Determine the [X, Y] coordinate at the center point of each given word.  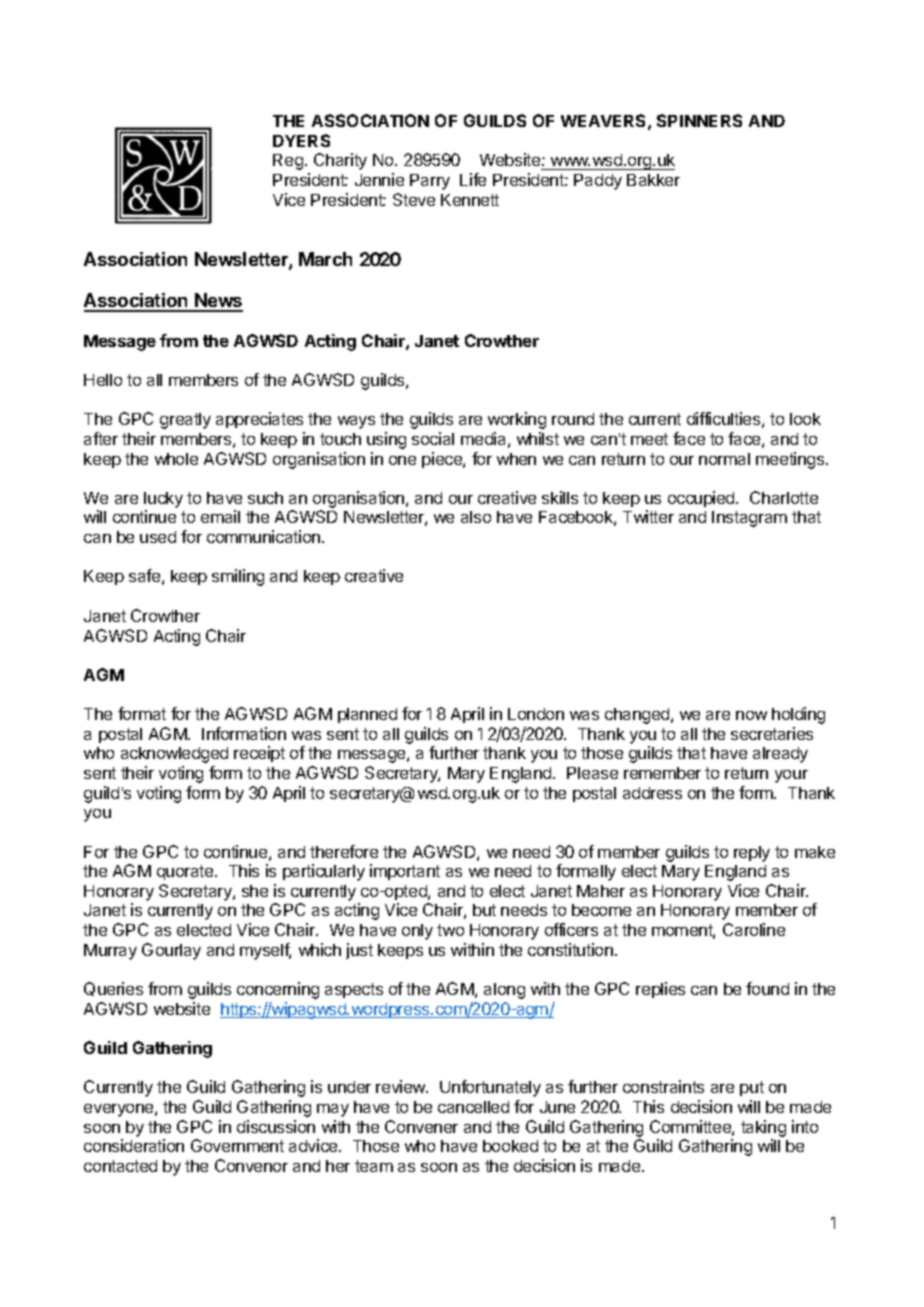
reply [752, 854]
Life [473, 179]
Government [237, 1145]
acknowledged [174, 755]
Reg [289, 162]
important [405, 872]
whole [176, 459]
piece [443, 460]
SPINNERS [699, 120]
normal [724, 459]
